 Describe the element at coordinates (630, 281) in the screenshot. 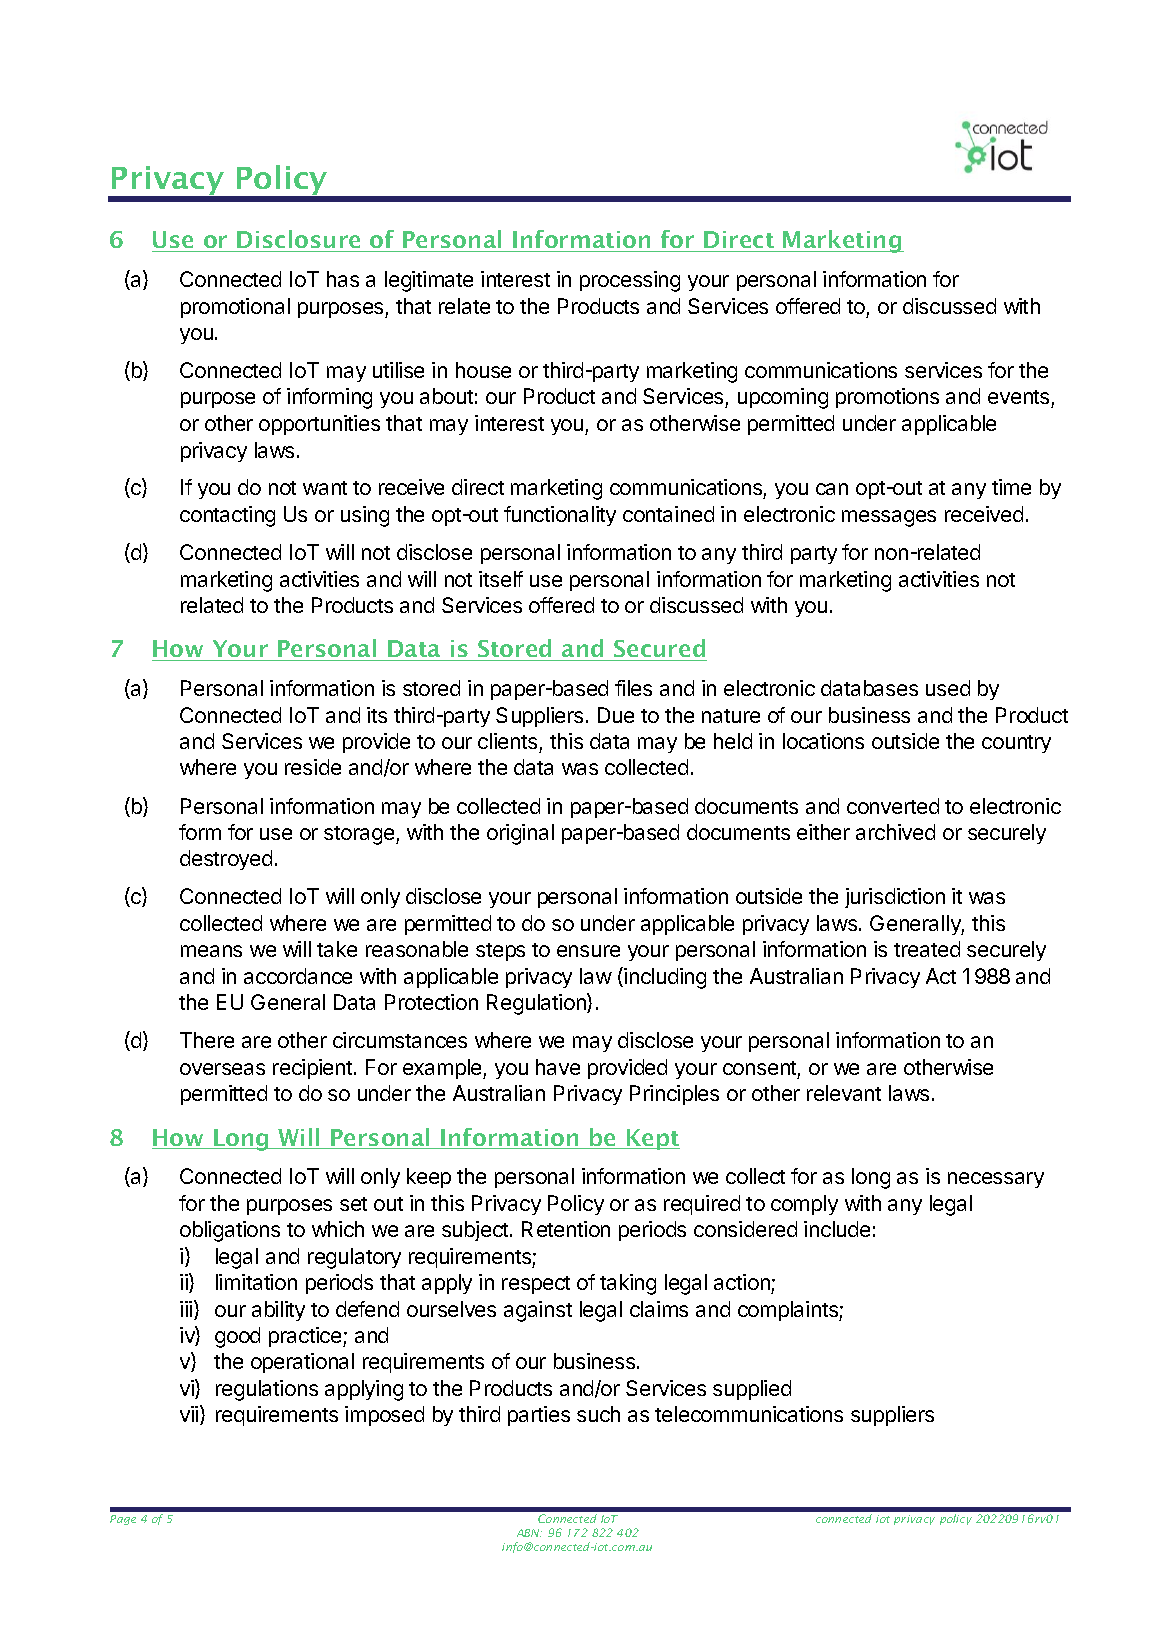

I see `processing` at that location.
